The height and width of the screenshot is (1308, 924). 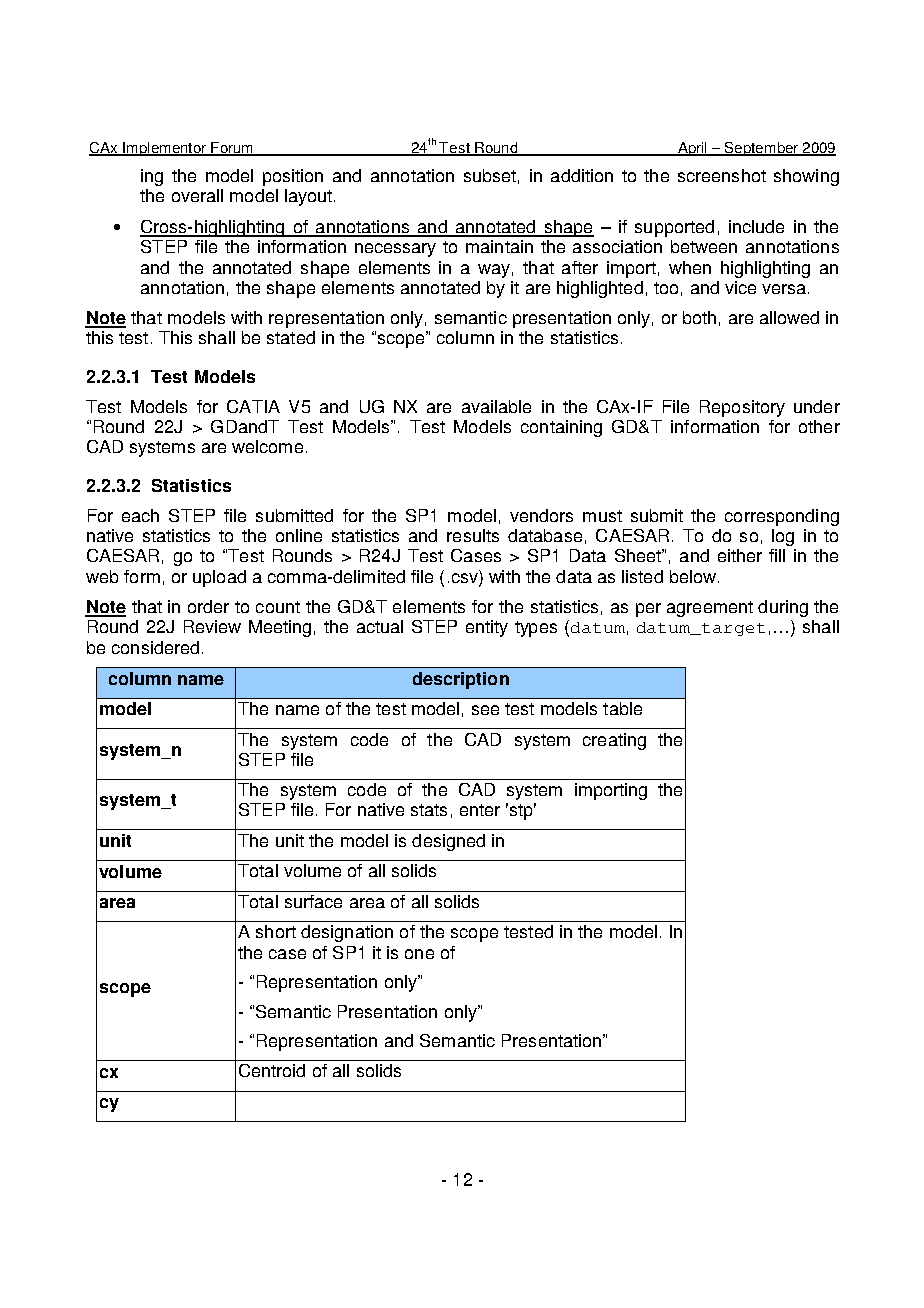 What do you see at coordinates (419, 954) in the screenshot?
I see `one` at bounding box center [419, 954].
